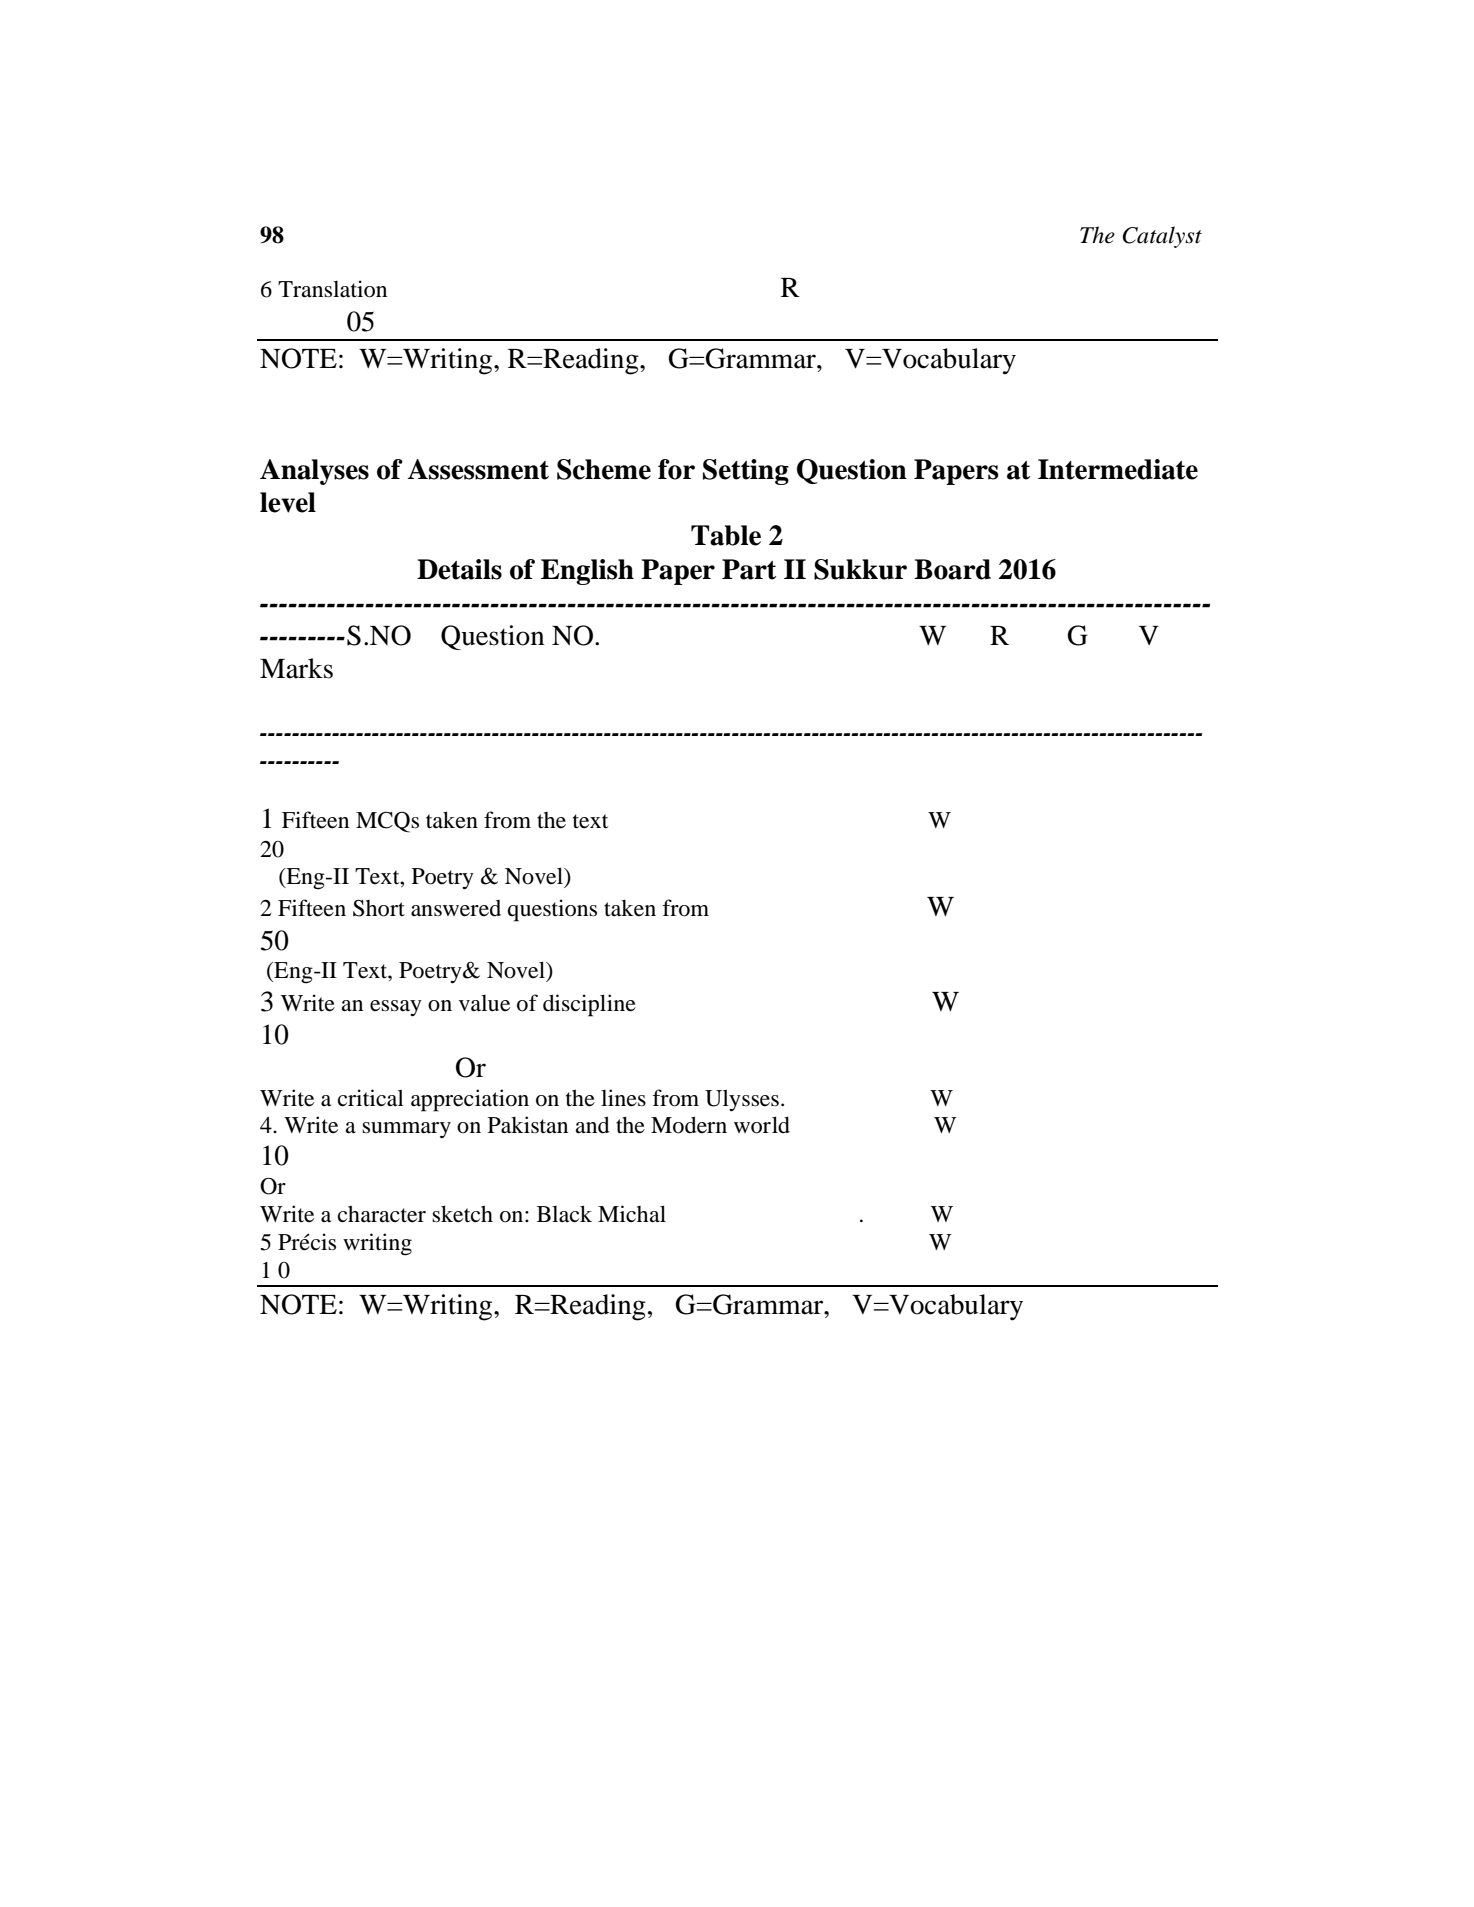 The height and width of the document is (1907, 1474). What do you see at coordinates (1162, 237) in the document?
I see `Catalyst` at bounding box center [1162, 237].
